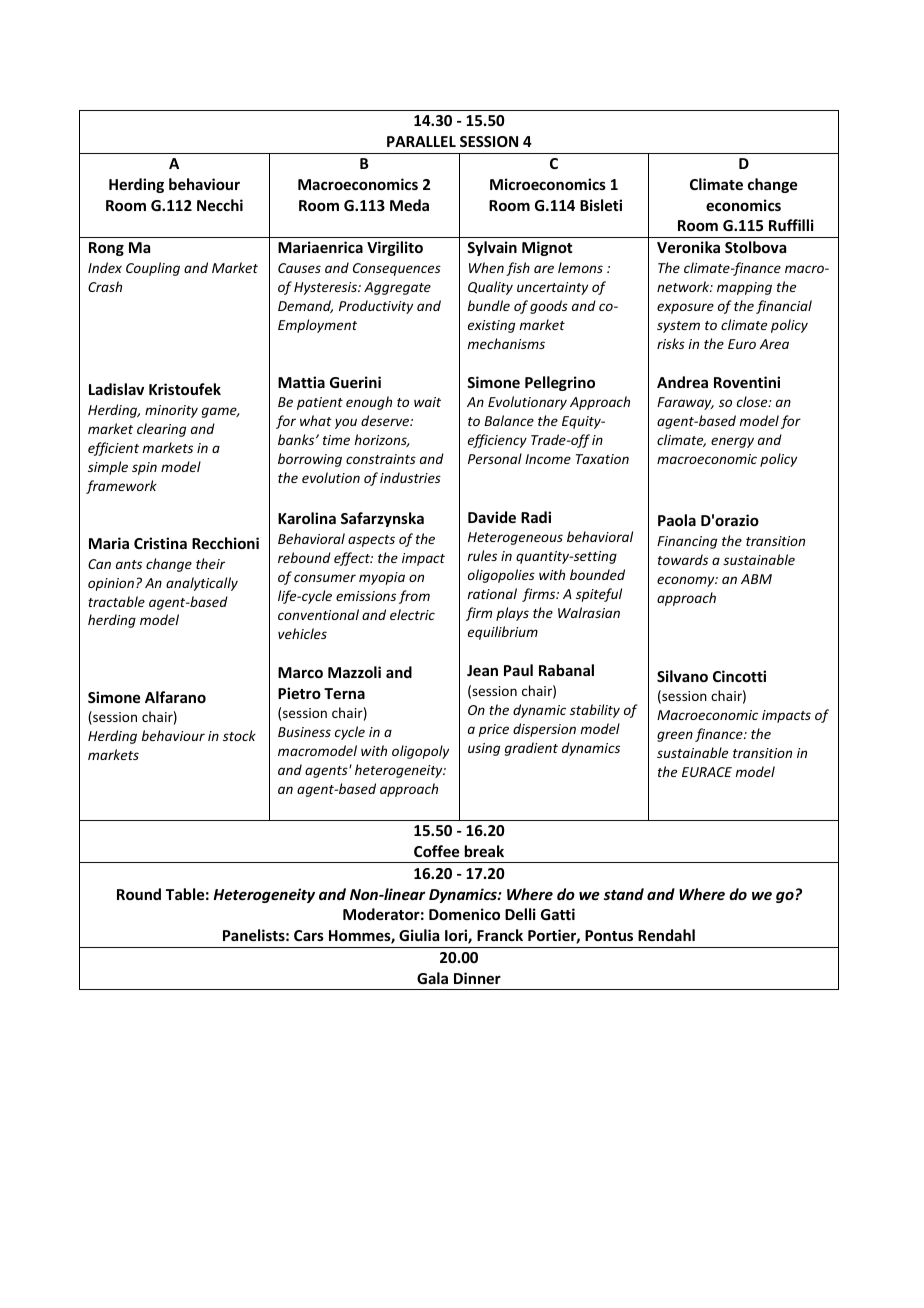 This screenshot has height=1308, width=924. I want to click on Giulia, so click(419, 935).
